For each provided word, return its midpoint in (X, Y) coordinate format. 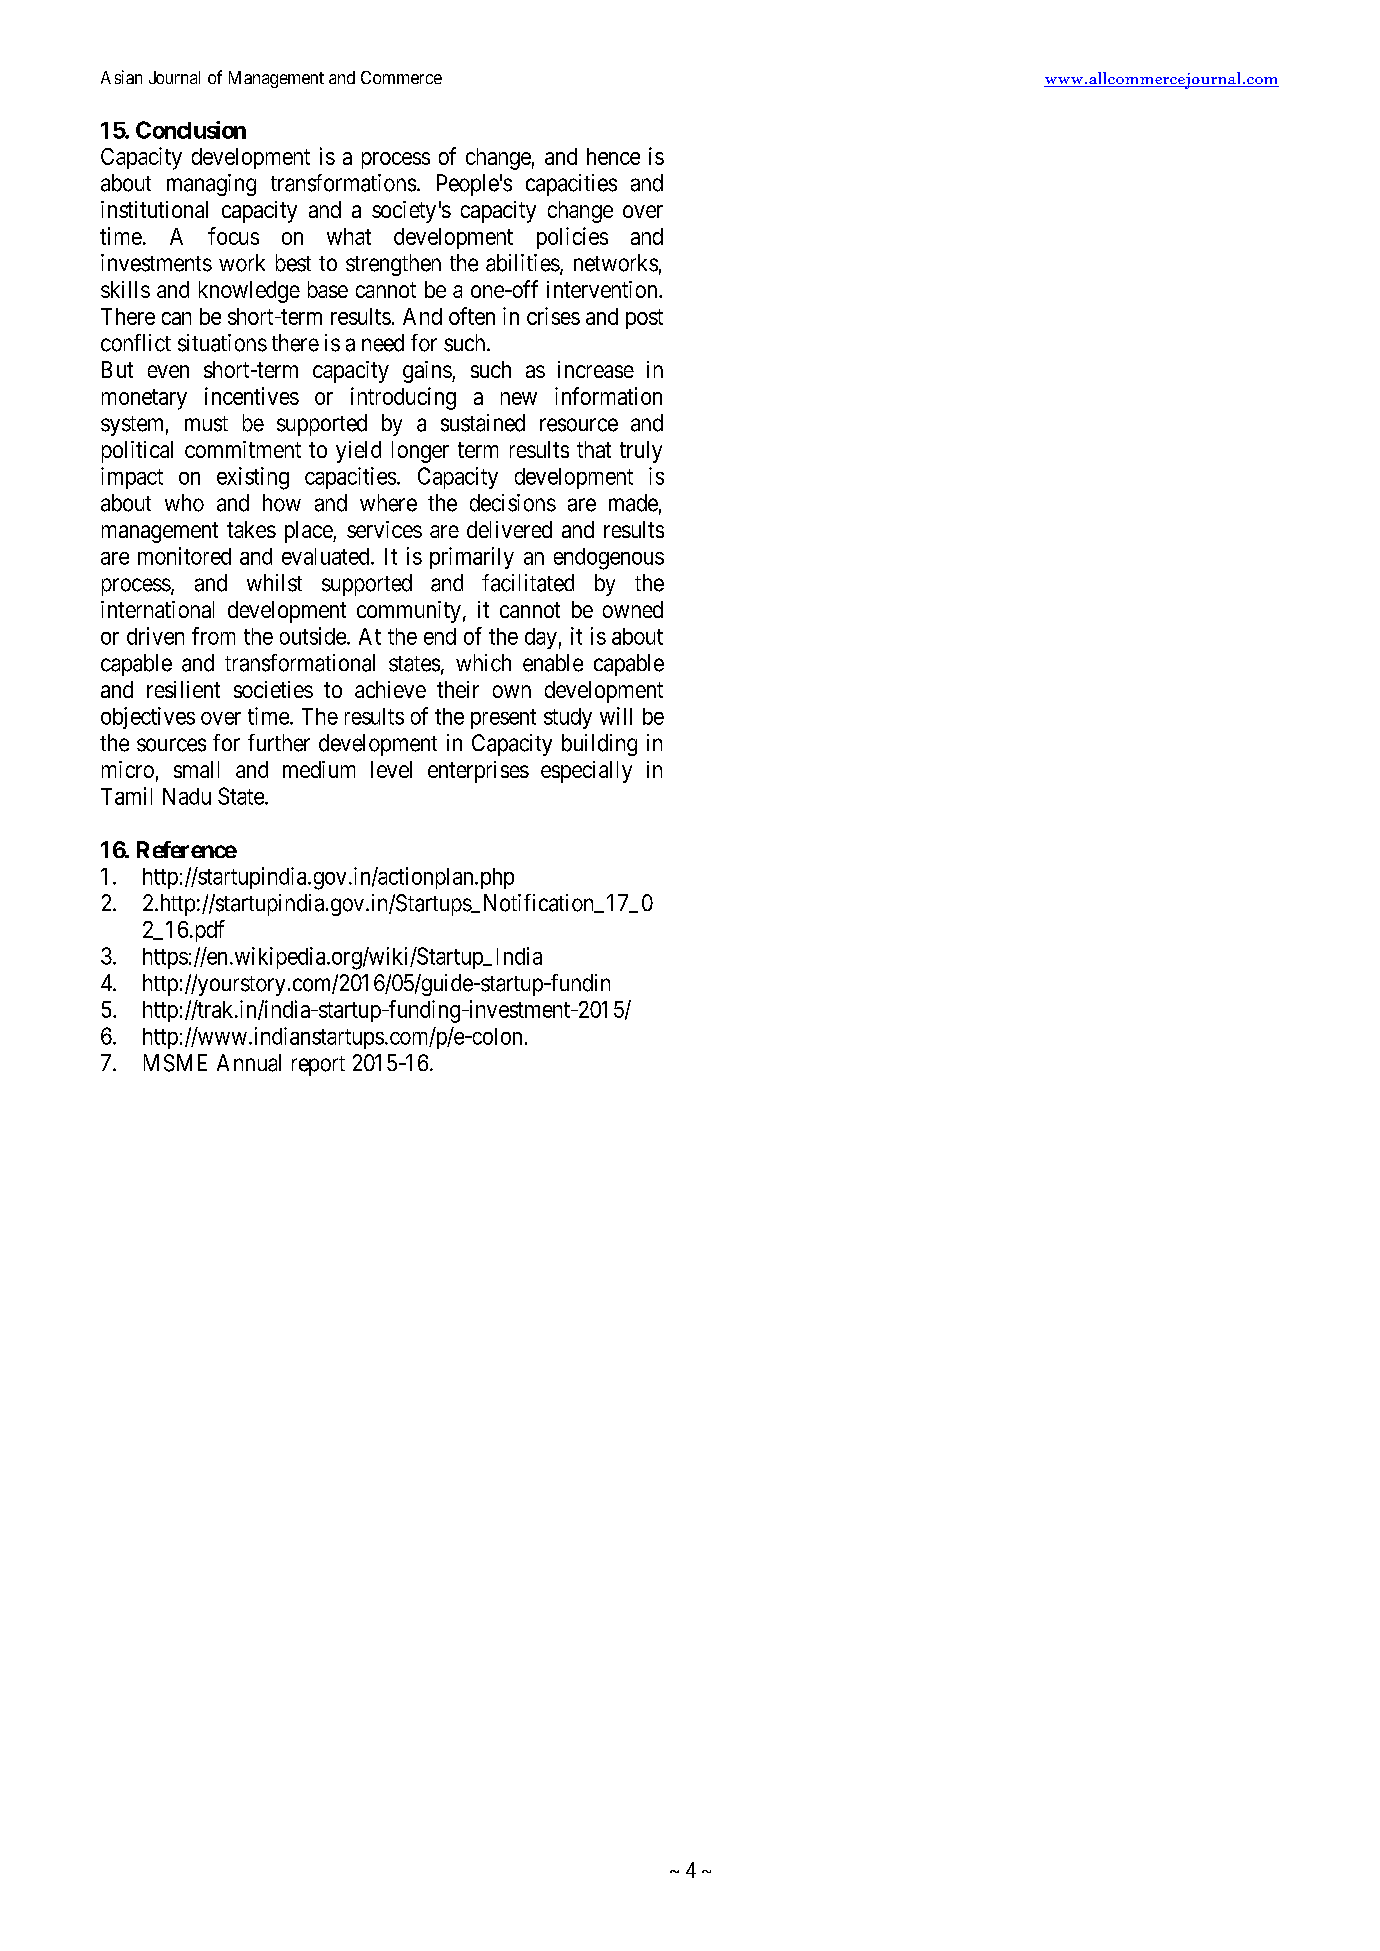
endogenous (609, 559)
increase (596, 369)
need (383, 343)
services (384, 529)
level (391, 769)
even (168, 371)
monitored (184, 556)
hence (613, 156)
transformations (343, 183)
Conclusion (191, 130)
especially (586, 772)
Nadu (187, 796)
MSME (175, 1063)
